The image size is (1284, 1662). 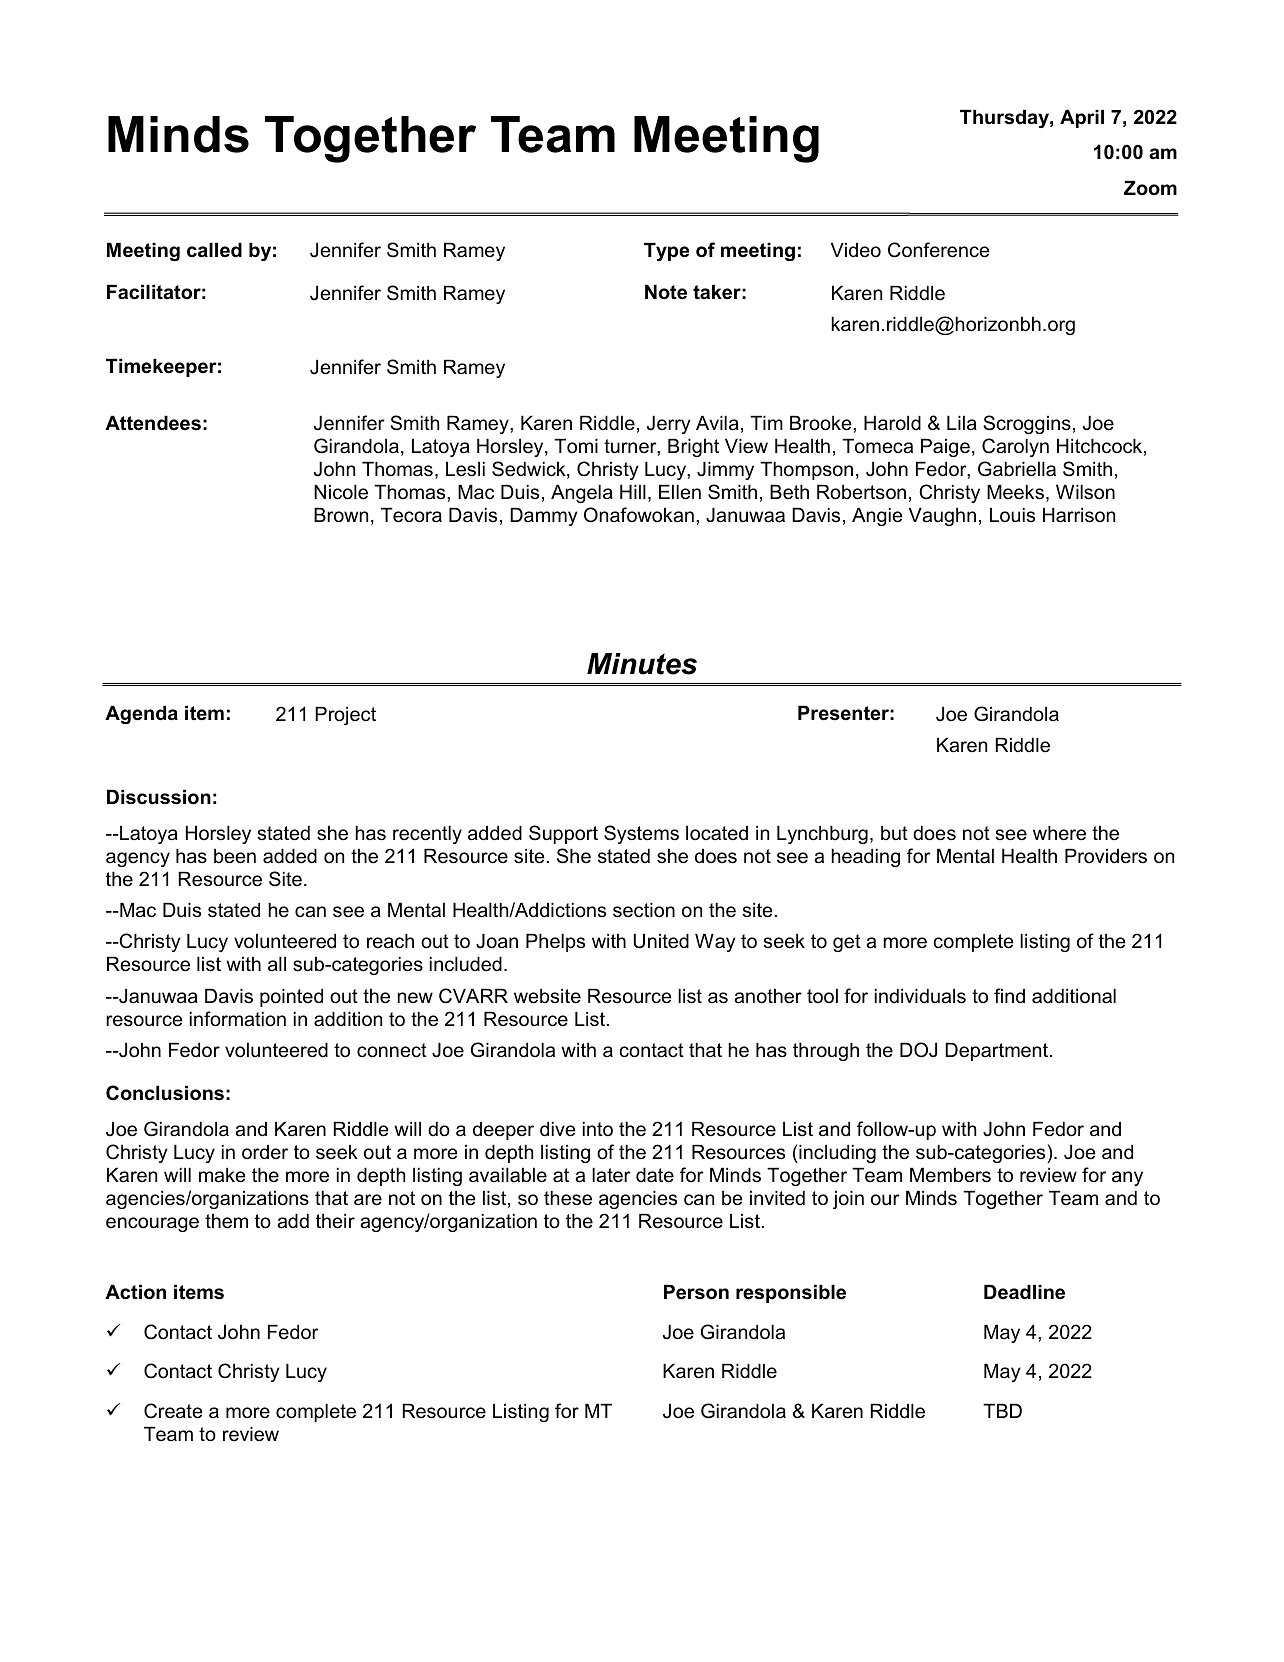 What do you see at coordinates (641, 834) in the screenshot?
I see `Systems` at bounding box center [641, 834].
